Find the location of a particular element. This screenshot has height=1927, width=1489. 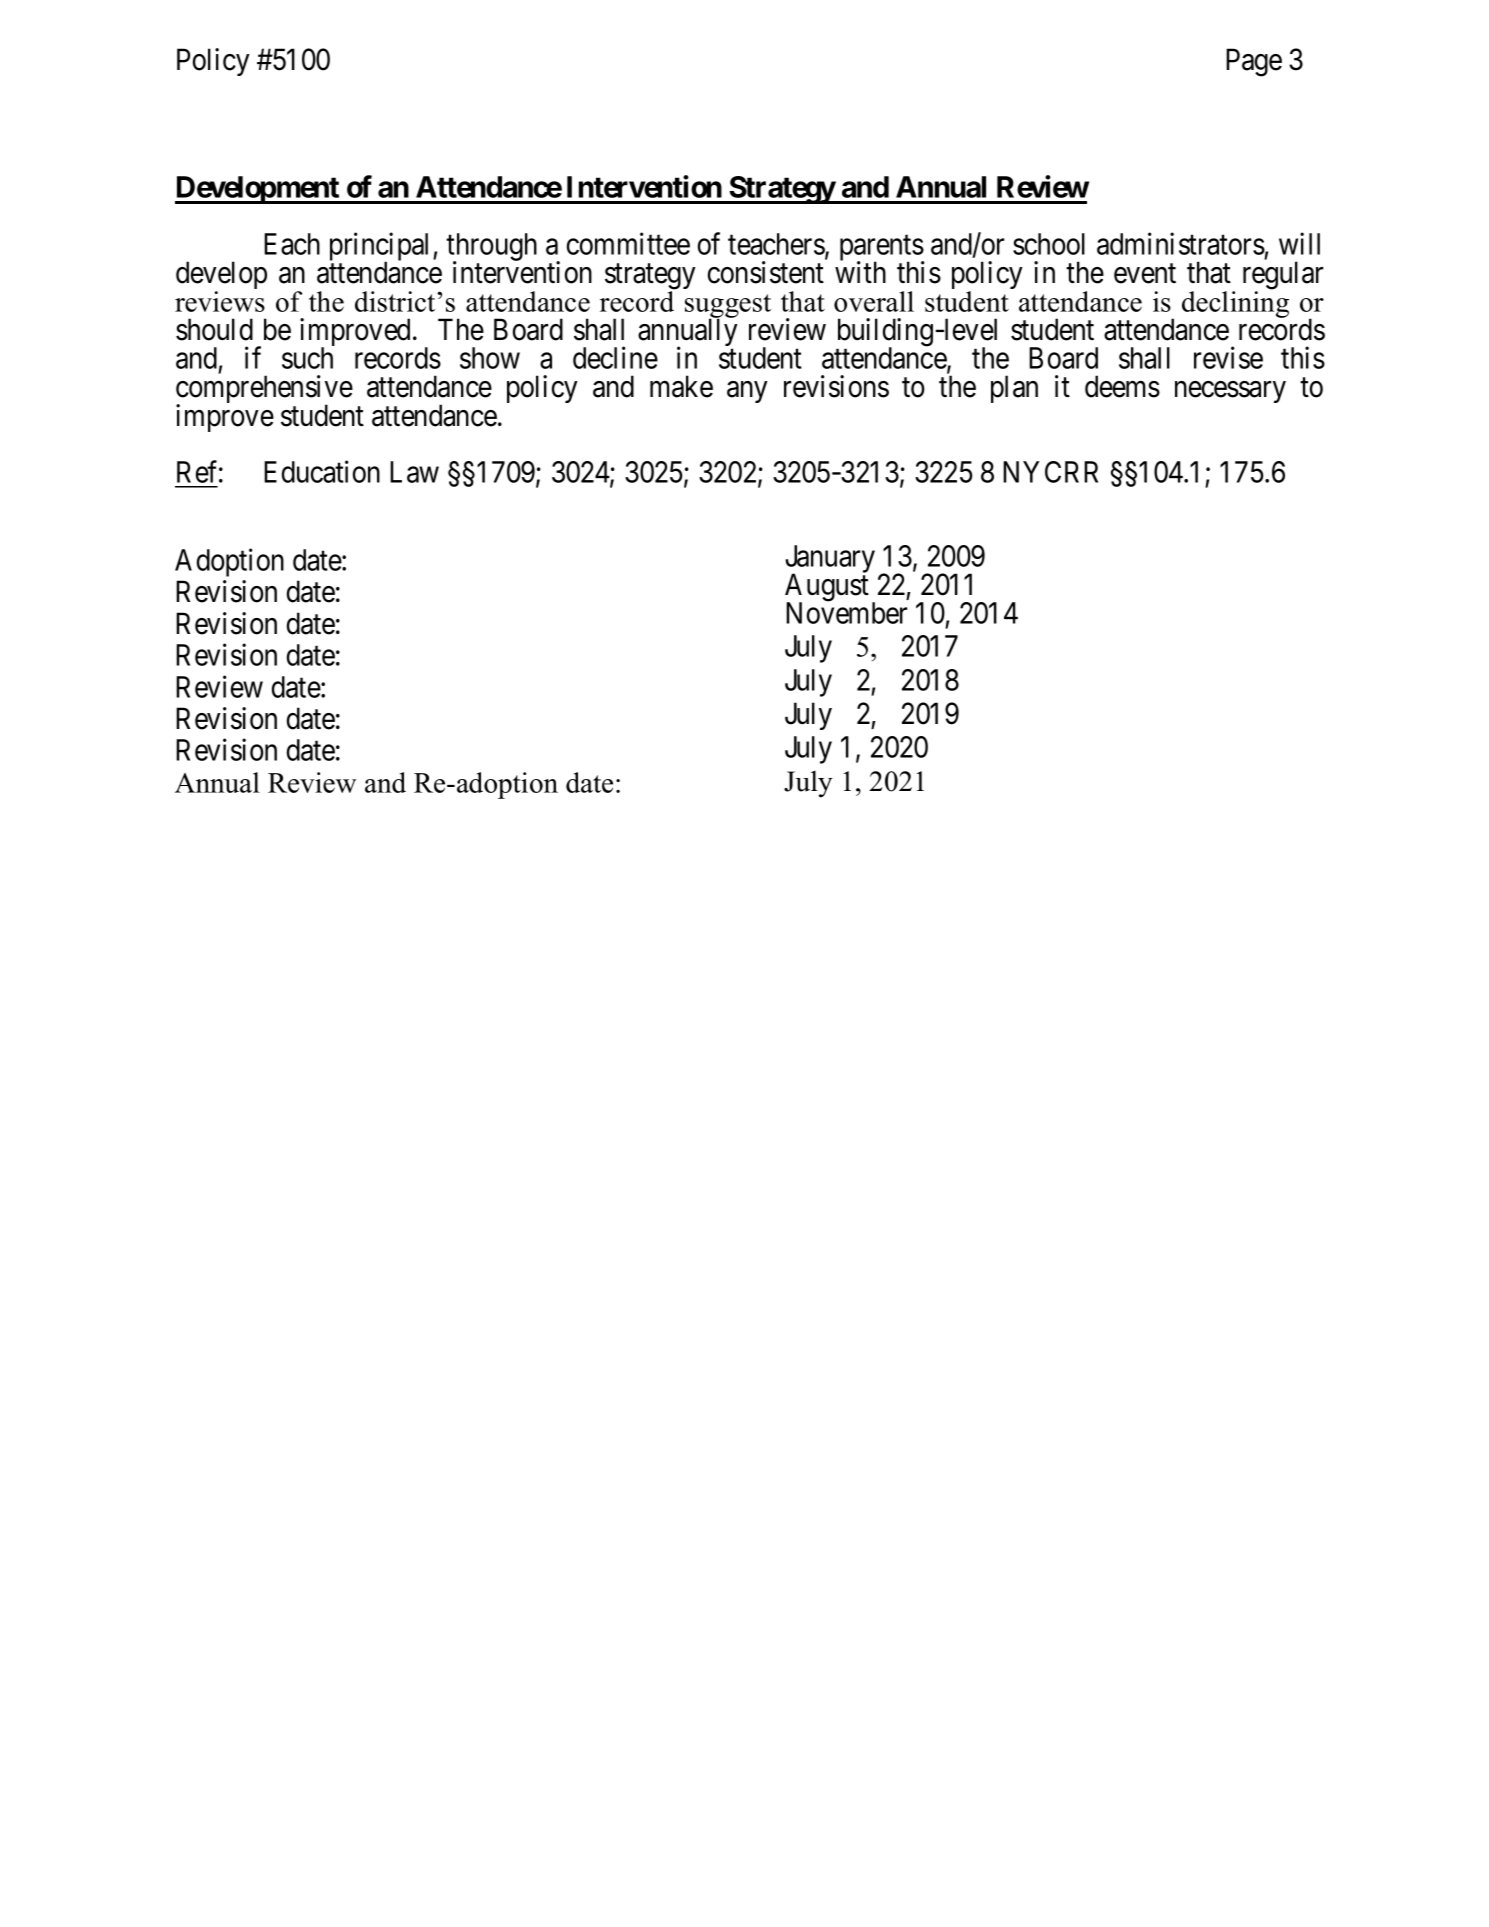

school is located at coordinates (1049, 244).
